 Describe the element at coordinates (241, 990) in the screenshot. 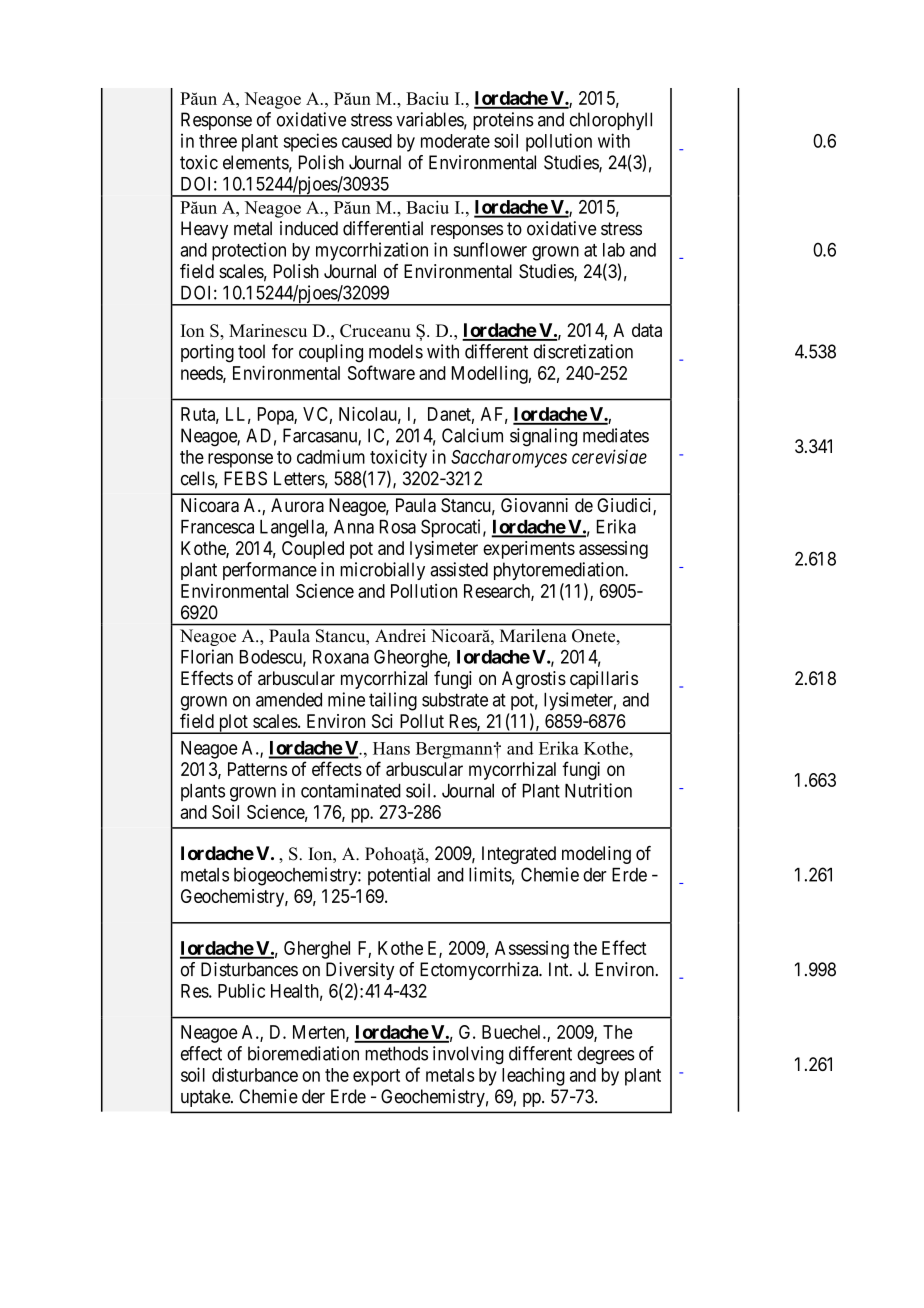

I see `Public` at that location.
